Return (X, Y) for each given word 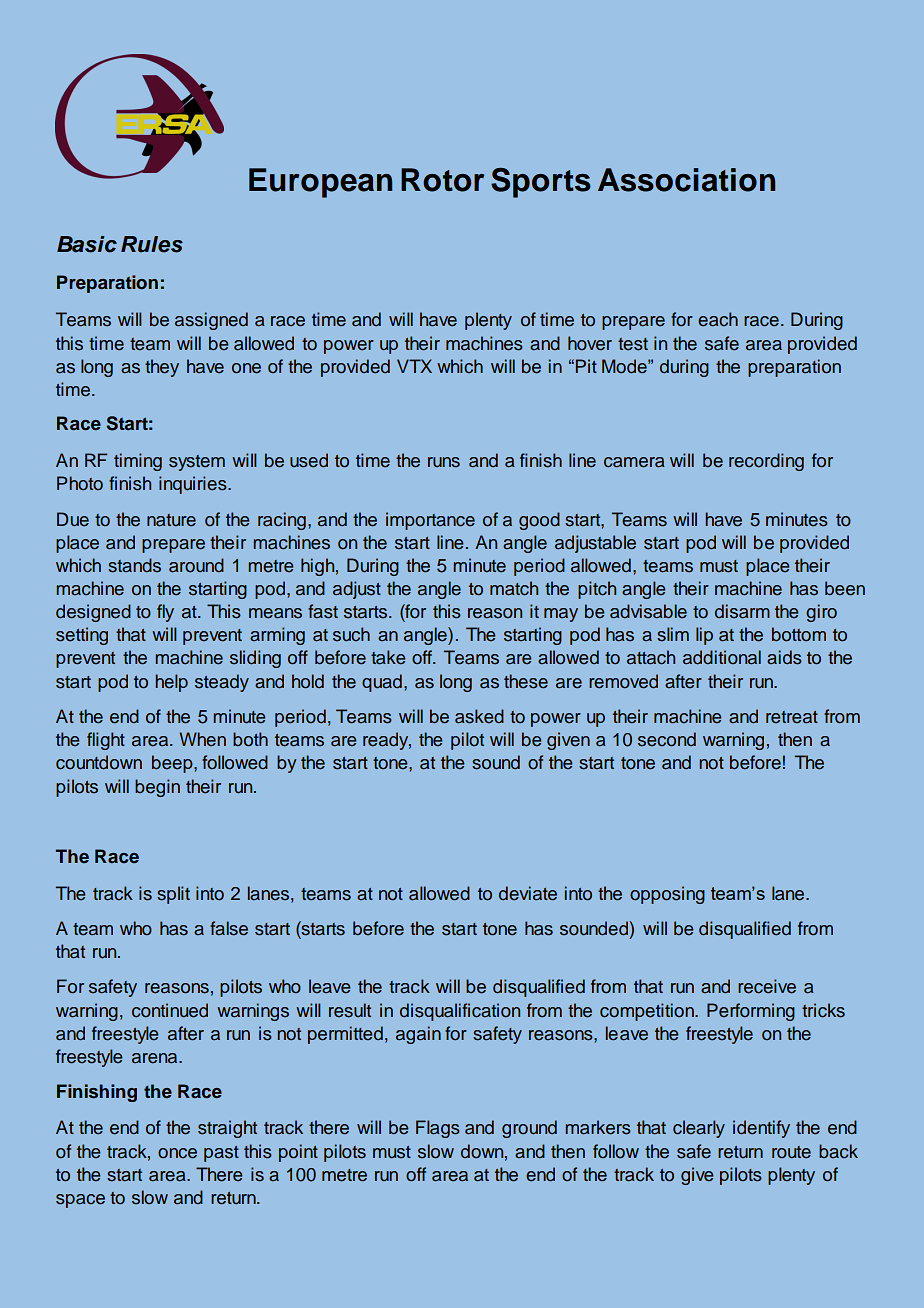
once (177, 1153)
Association (686, 180)
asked (479, 716)
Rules (152, 244)
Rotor (442, 180)
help (171, 683)
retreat (792, 717)
